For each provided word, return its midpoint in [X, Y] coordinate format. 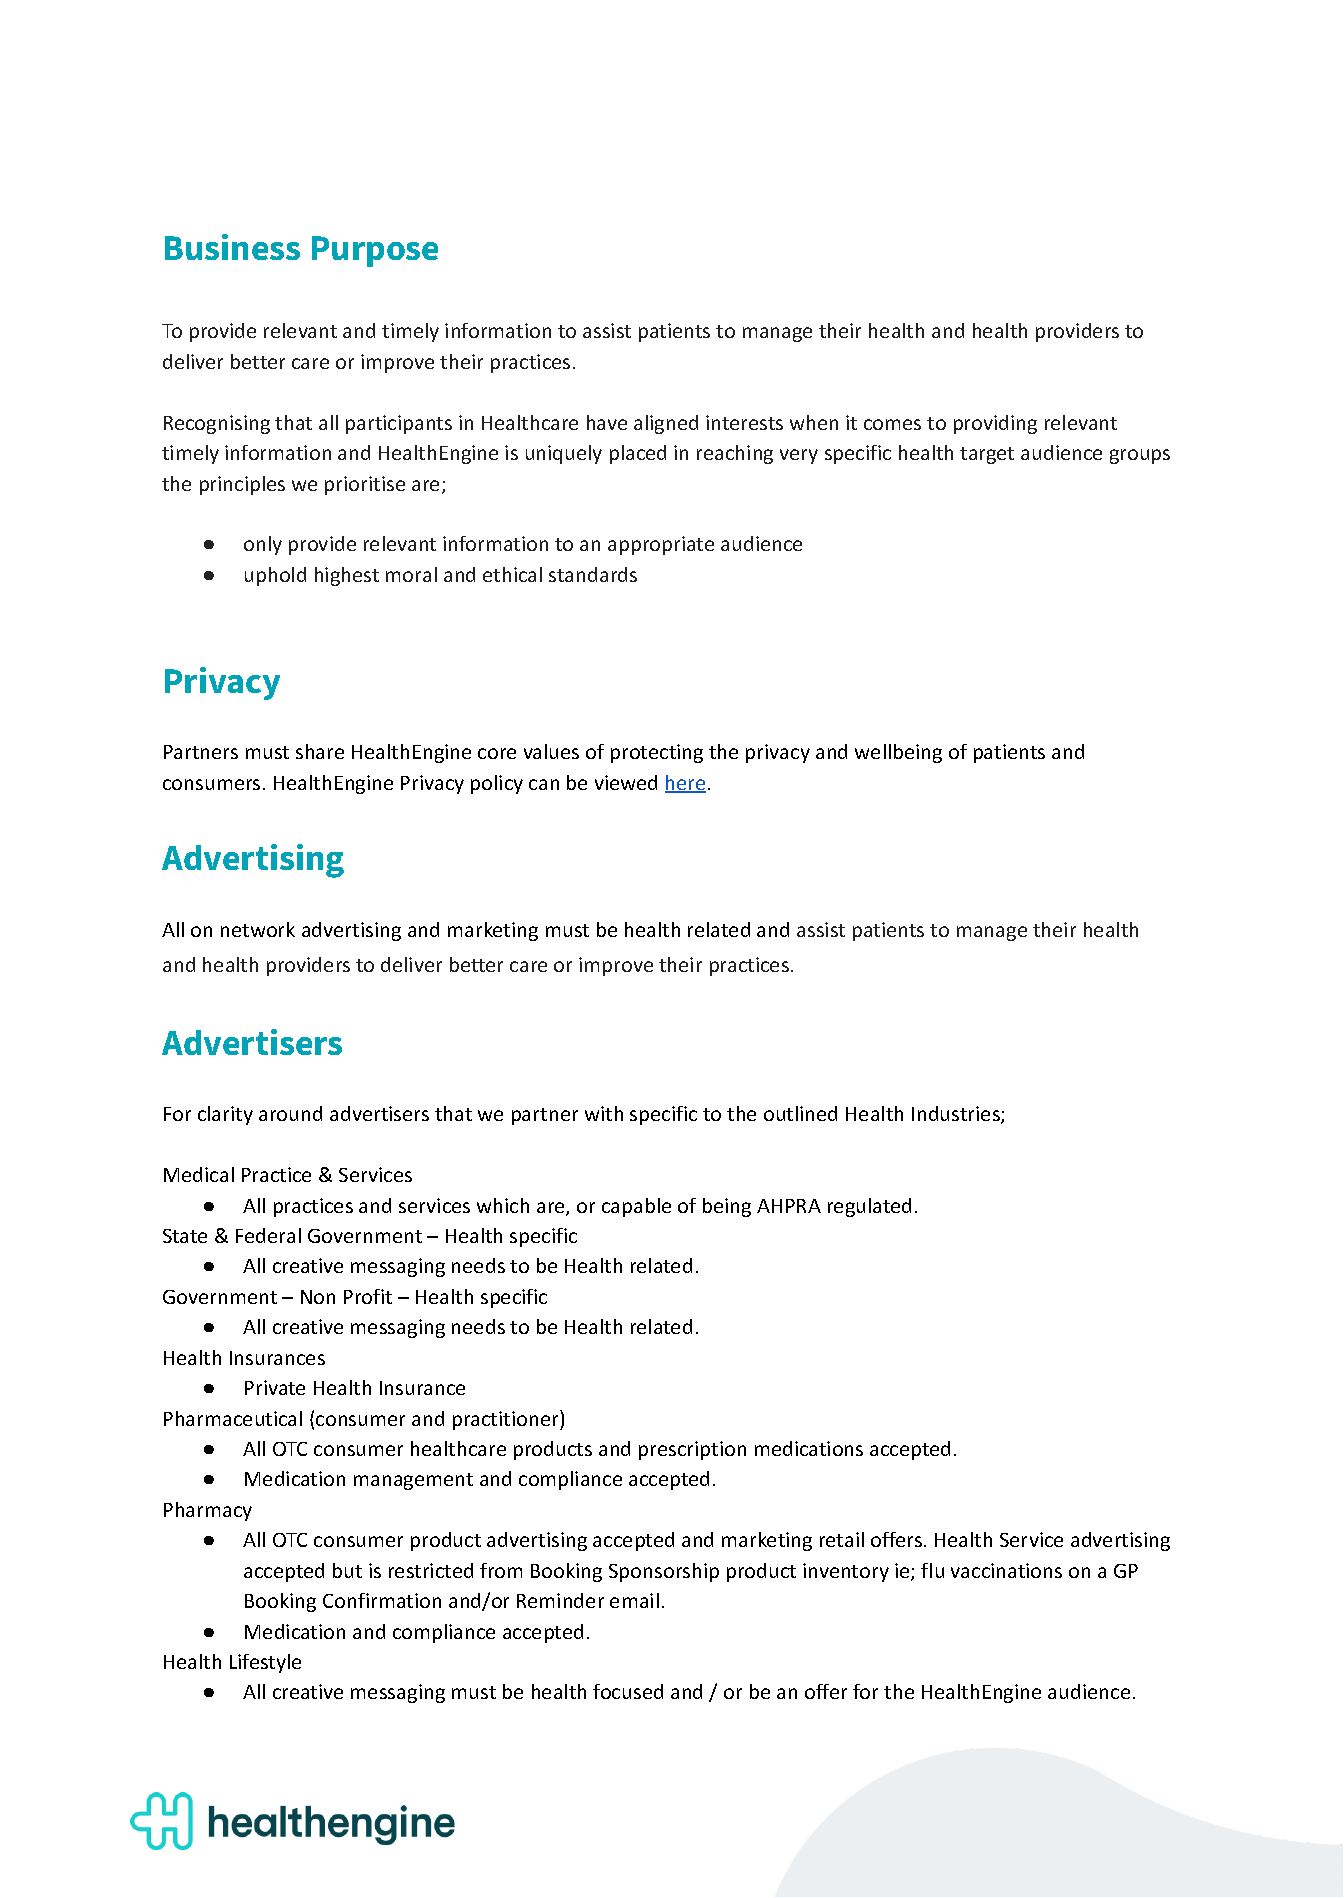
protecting [657, 753]
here [685, 784]
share [320, 751]
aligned [666, 424]
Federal [268, 1235]
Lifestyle [265, 1663]
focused [628, 1691]
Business [232, 247]
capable [636, 1207]
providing [995, 424]
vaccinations [1006, 1570]
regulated [869, 1207]
